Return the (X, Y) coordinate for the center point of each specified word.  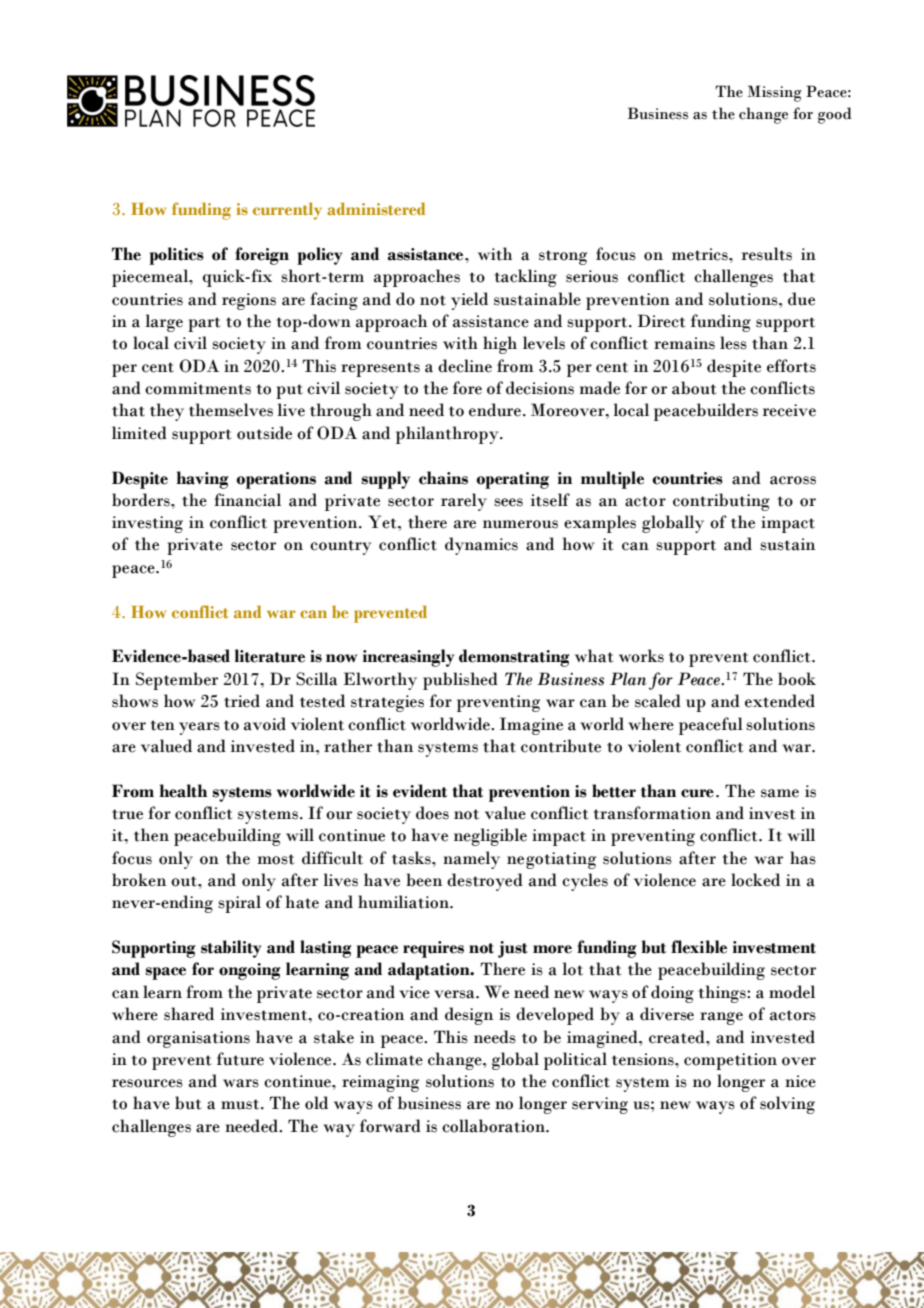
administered (376, 208)
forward (390, 1126)
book (797, 679)
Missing (775, 93)
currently (287, 211)
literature (270, 656)
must (241, 1104)
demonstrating (514, 658)
